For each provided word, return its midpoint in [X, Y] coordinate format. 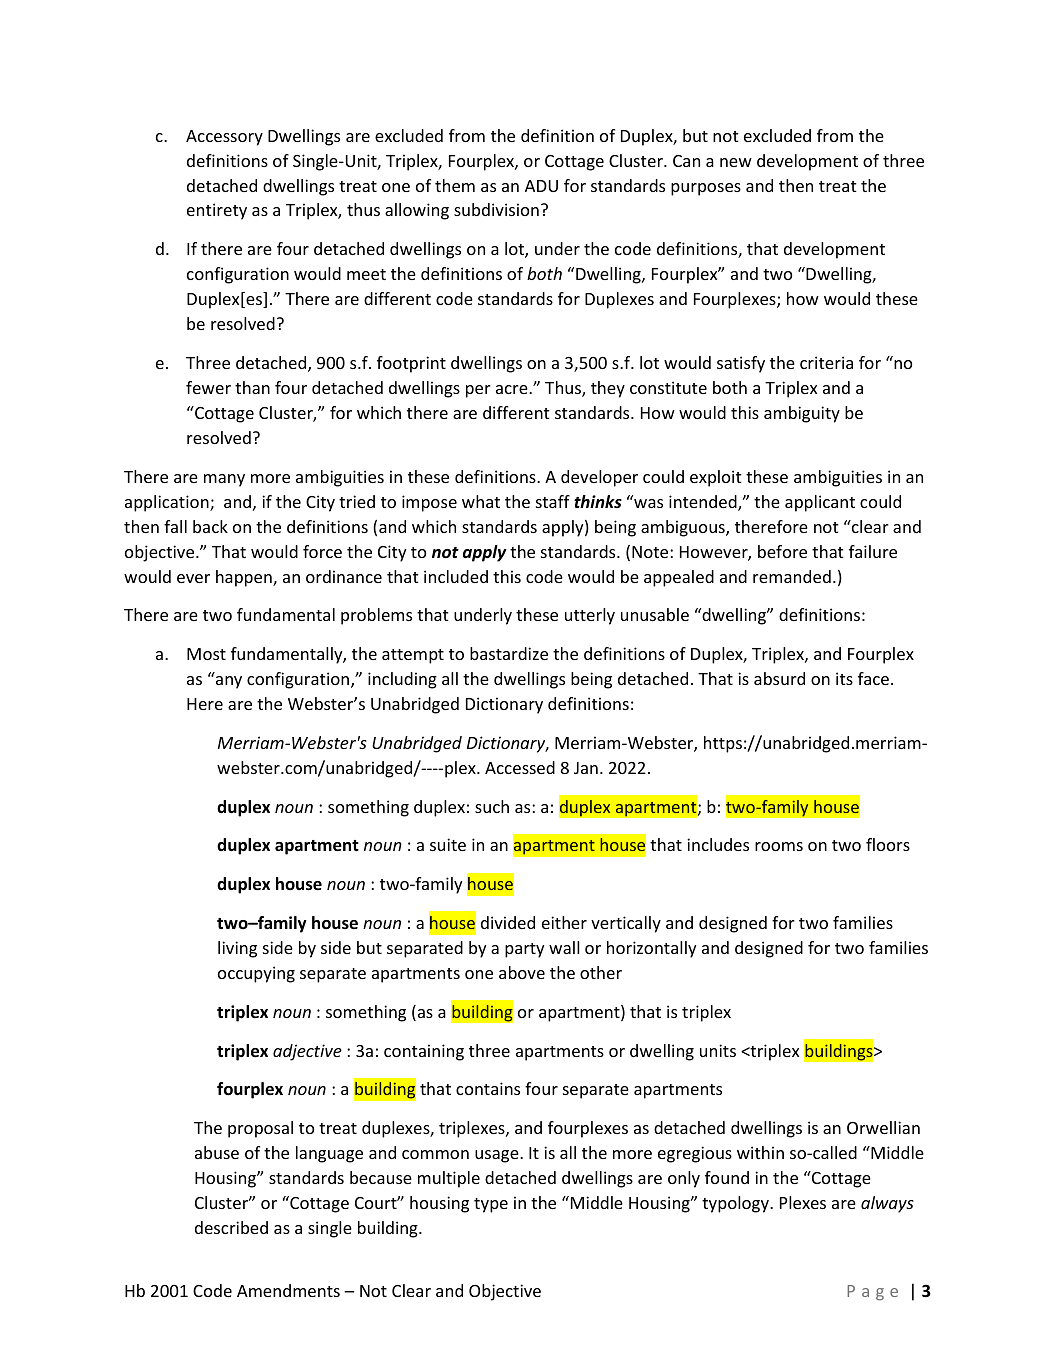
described [231, 1227]
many [224, 480]
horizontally [651, 949]
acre [513, 389]
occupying [256, 974]
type [491, 1205]
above [522, 972]
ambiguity [802, 414]
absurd [779, 678]
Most [206, 654]
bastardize [509, 653]
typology [736, 1204]
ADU [541, 186]
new [736, 162]
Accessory [224, 138]
